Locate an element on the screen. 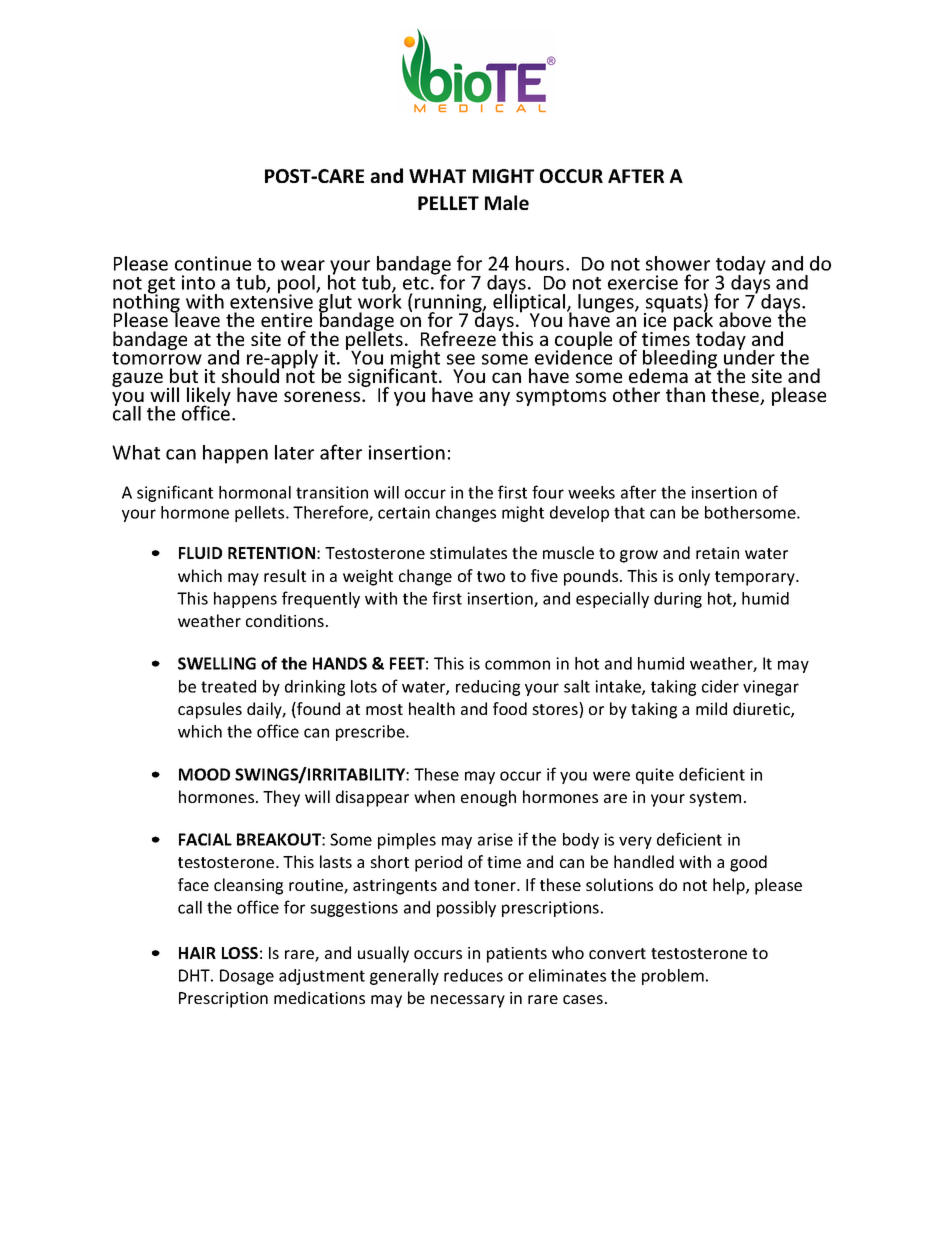 This screenshot has height=1233, width=952. retain is located at coordinates (717, 553).
